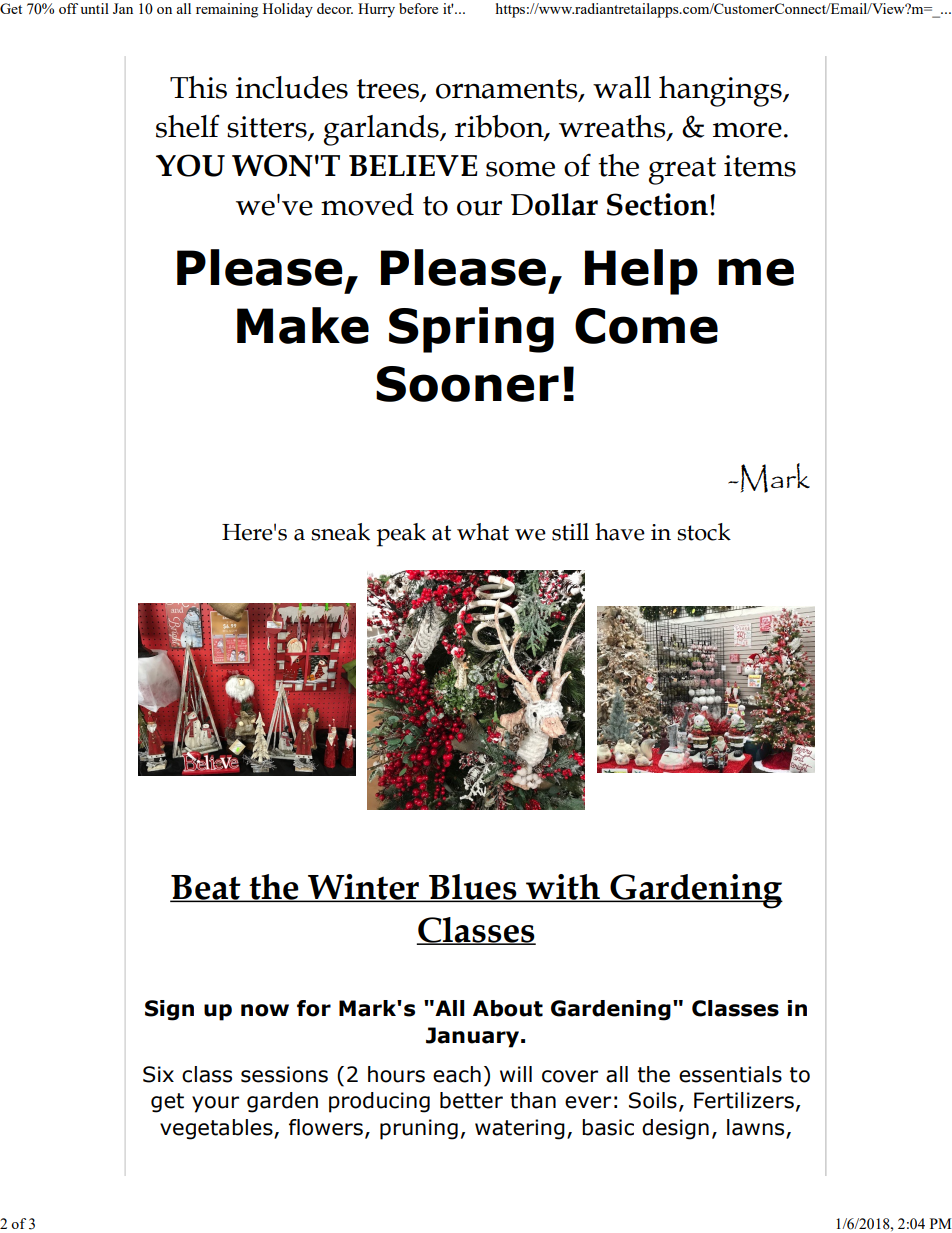 The image size is (952, 1233). Describe the element at coordinates (94, 8) in the page. I see `until` at that location.
